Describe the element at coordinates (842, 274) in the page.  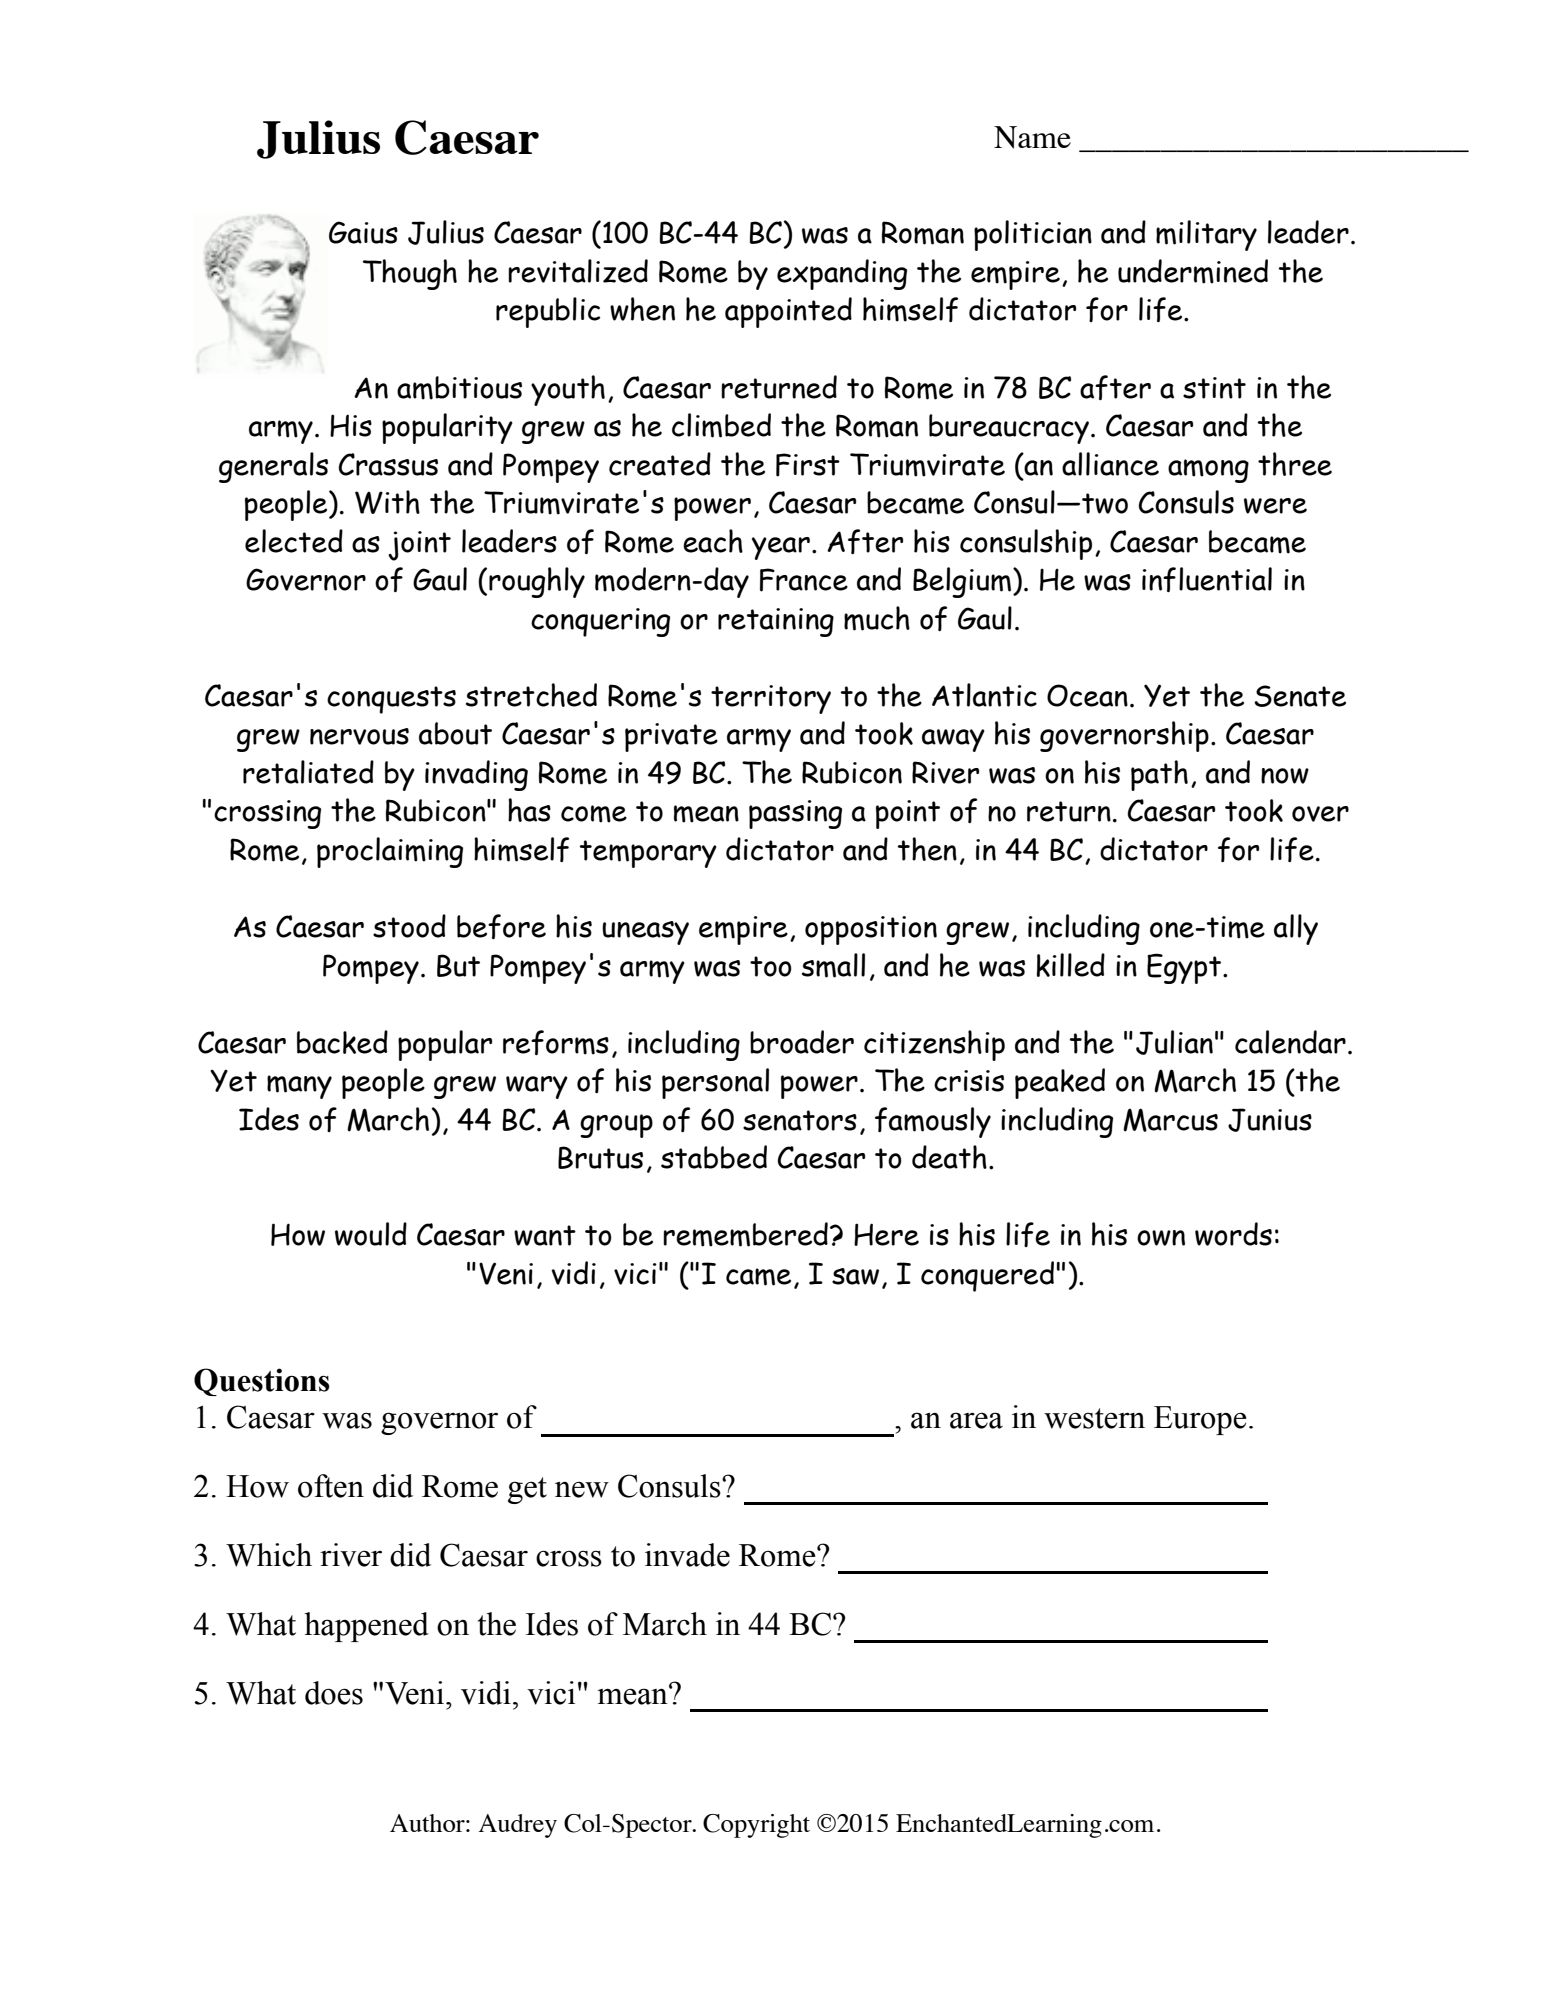
I see `expanding` at that location.
